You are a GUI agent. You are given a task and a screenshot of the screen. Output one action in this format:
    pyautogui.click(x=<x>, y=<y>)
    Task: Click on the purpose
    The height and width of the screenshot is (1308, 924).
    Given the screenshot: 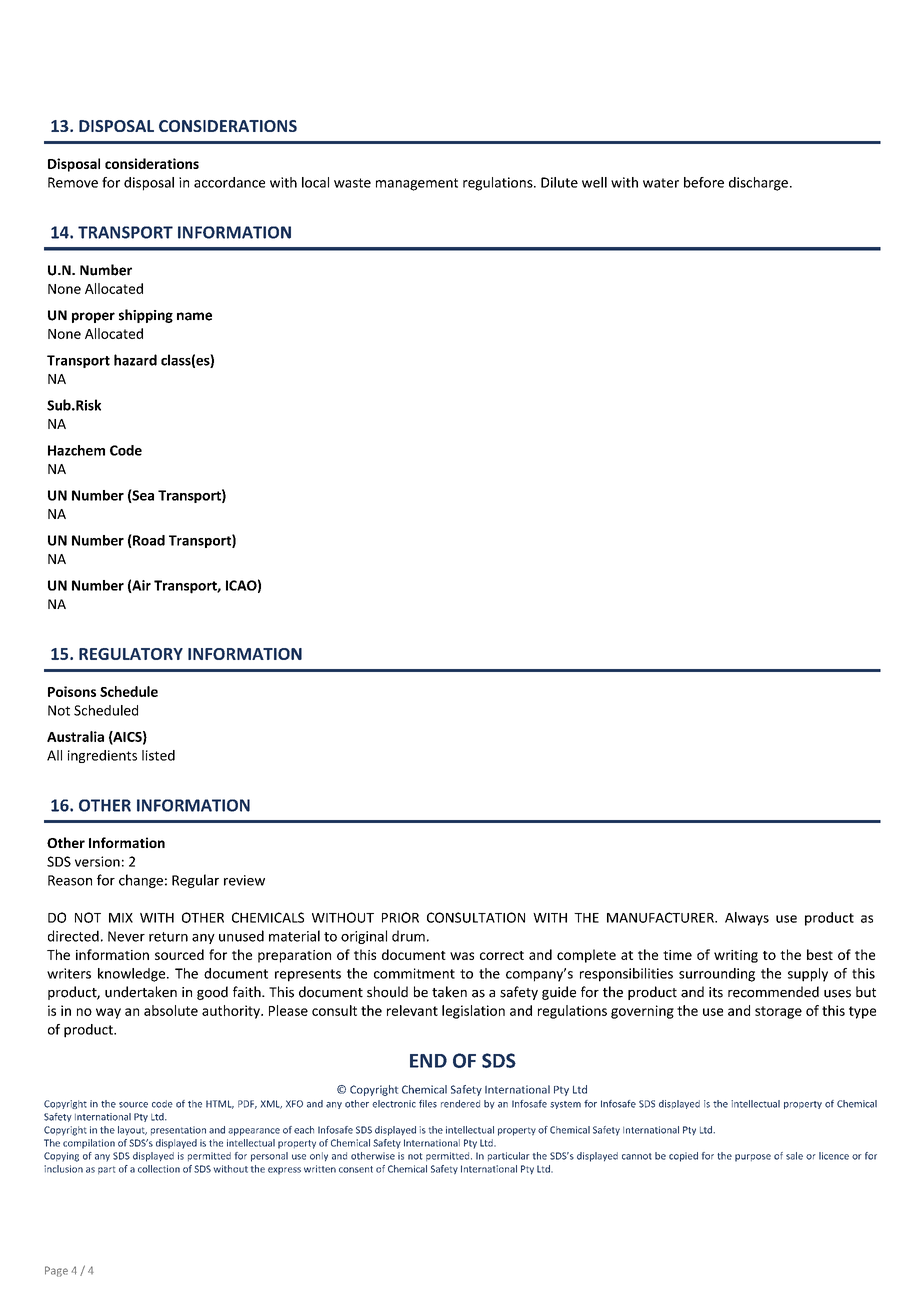 What is the action you would take?
    pyautogui.click(x=753, y=1158)
